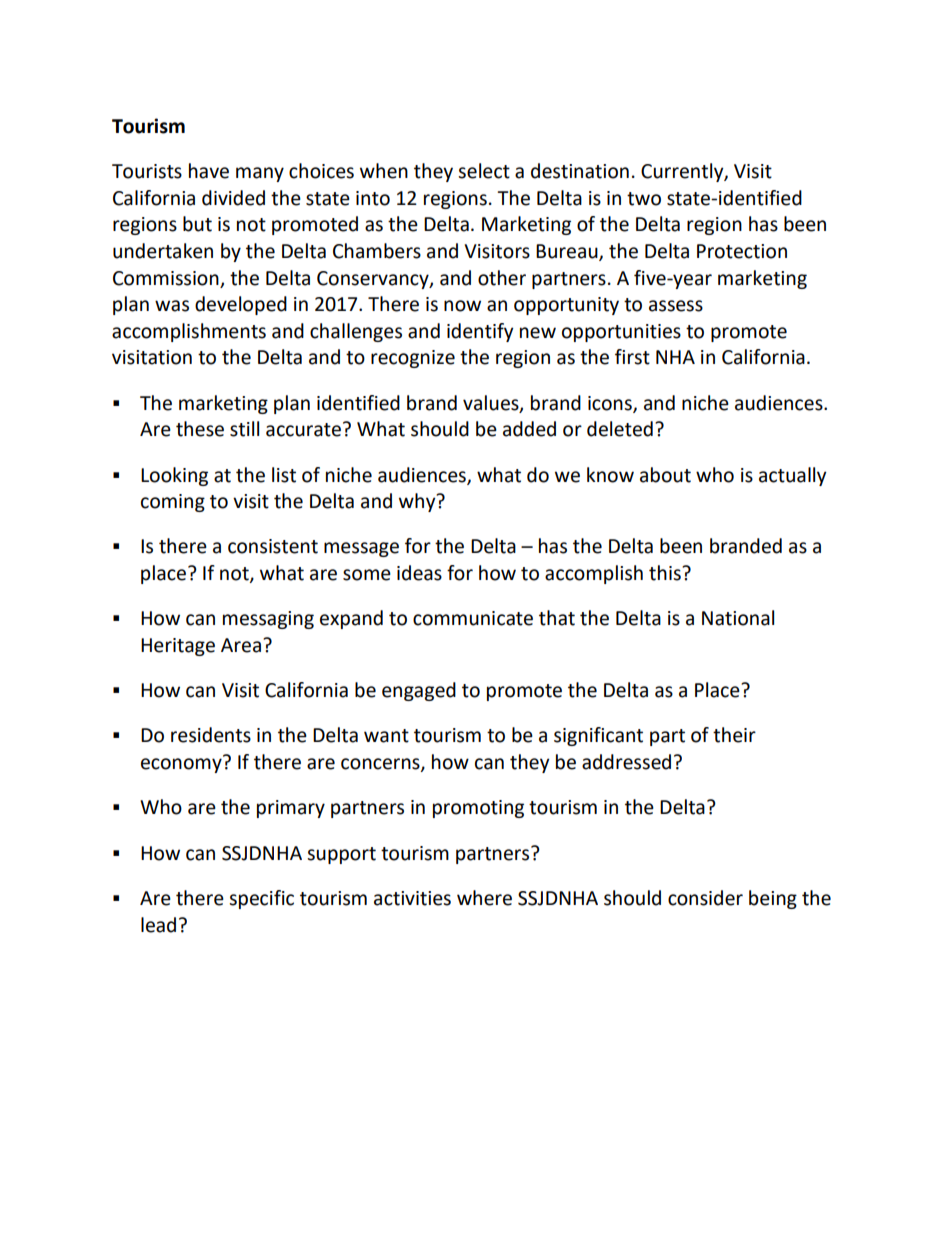 The image size is (952, 1233). I want to click on recognize, so click(413, 359).
